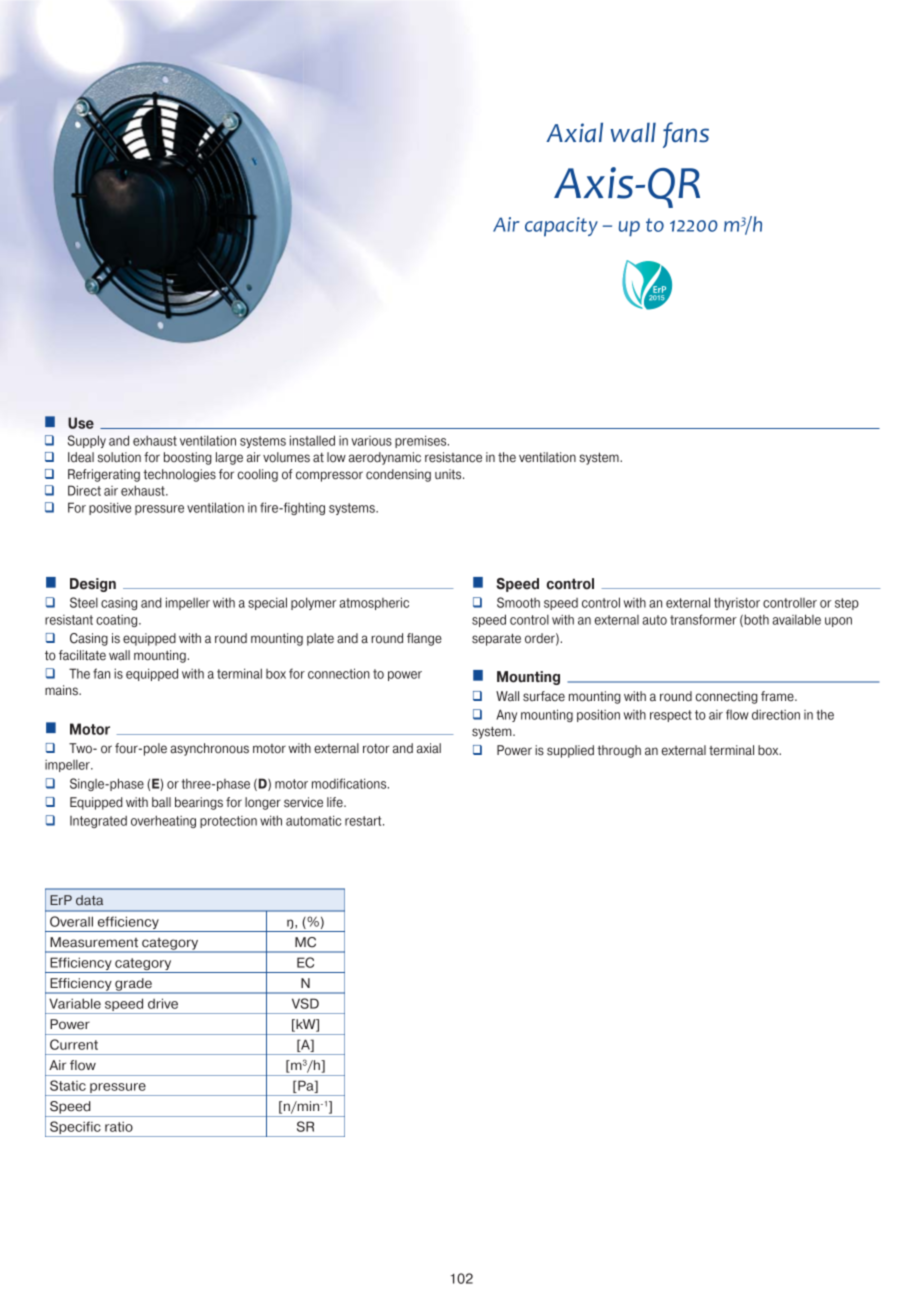  What do you see at coordinates (737, 604) in the screenshot?
I see `thyristor` at bounding box center [737, 604].
